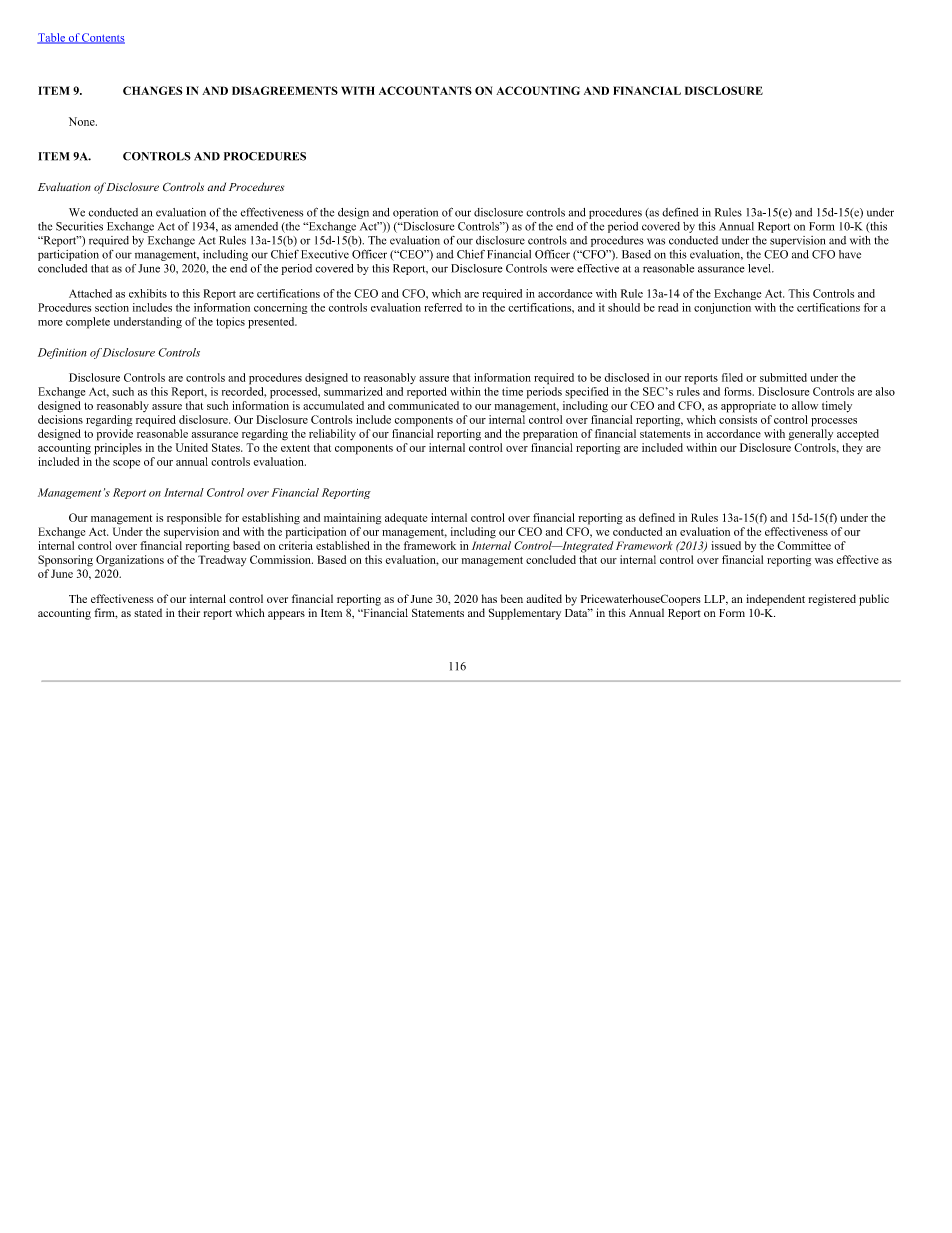  Describe the element at coordinates (489, 598) in the screenshot. I see `has` at that location.
